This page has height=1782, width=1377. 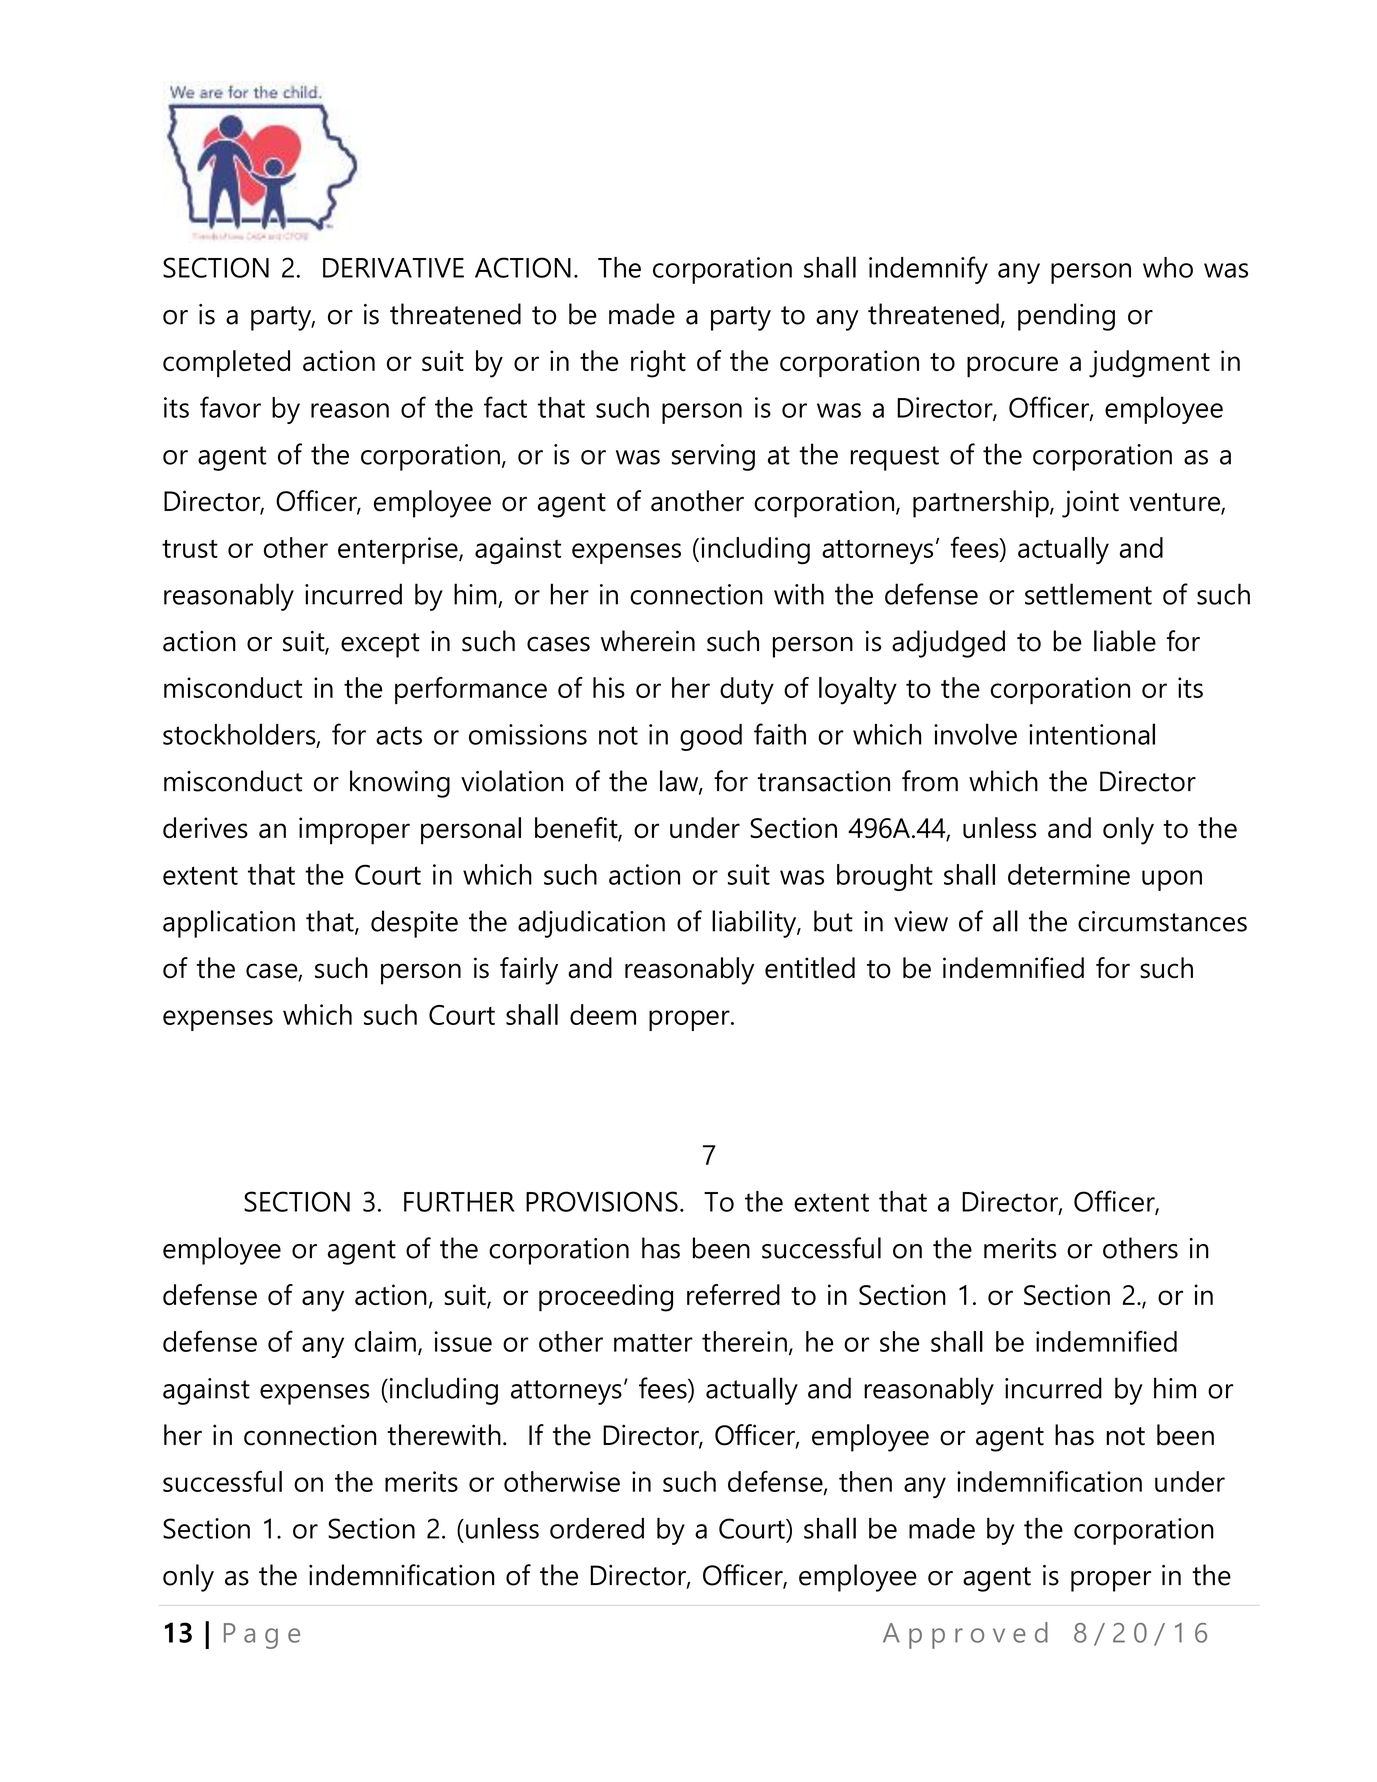 I want to click on ordered, so click(x=597, y=1528).
